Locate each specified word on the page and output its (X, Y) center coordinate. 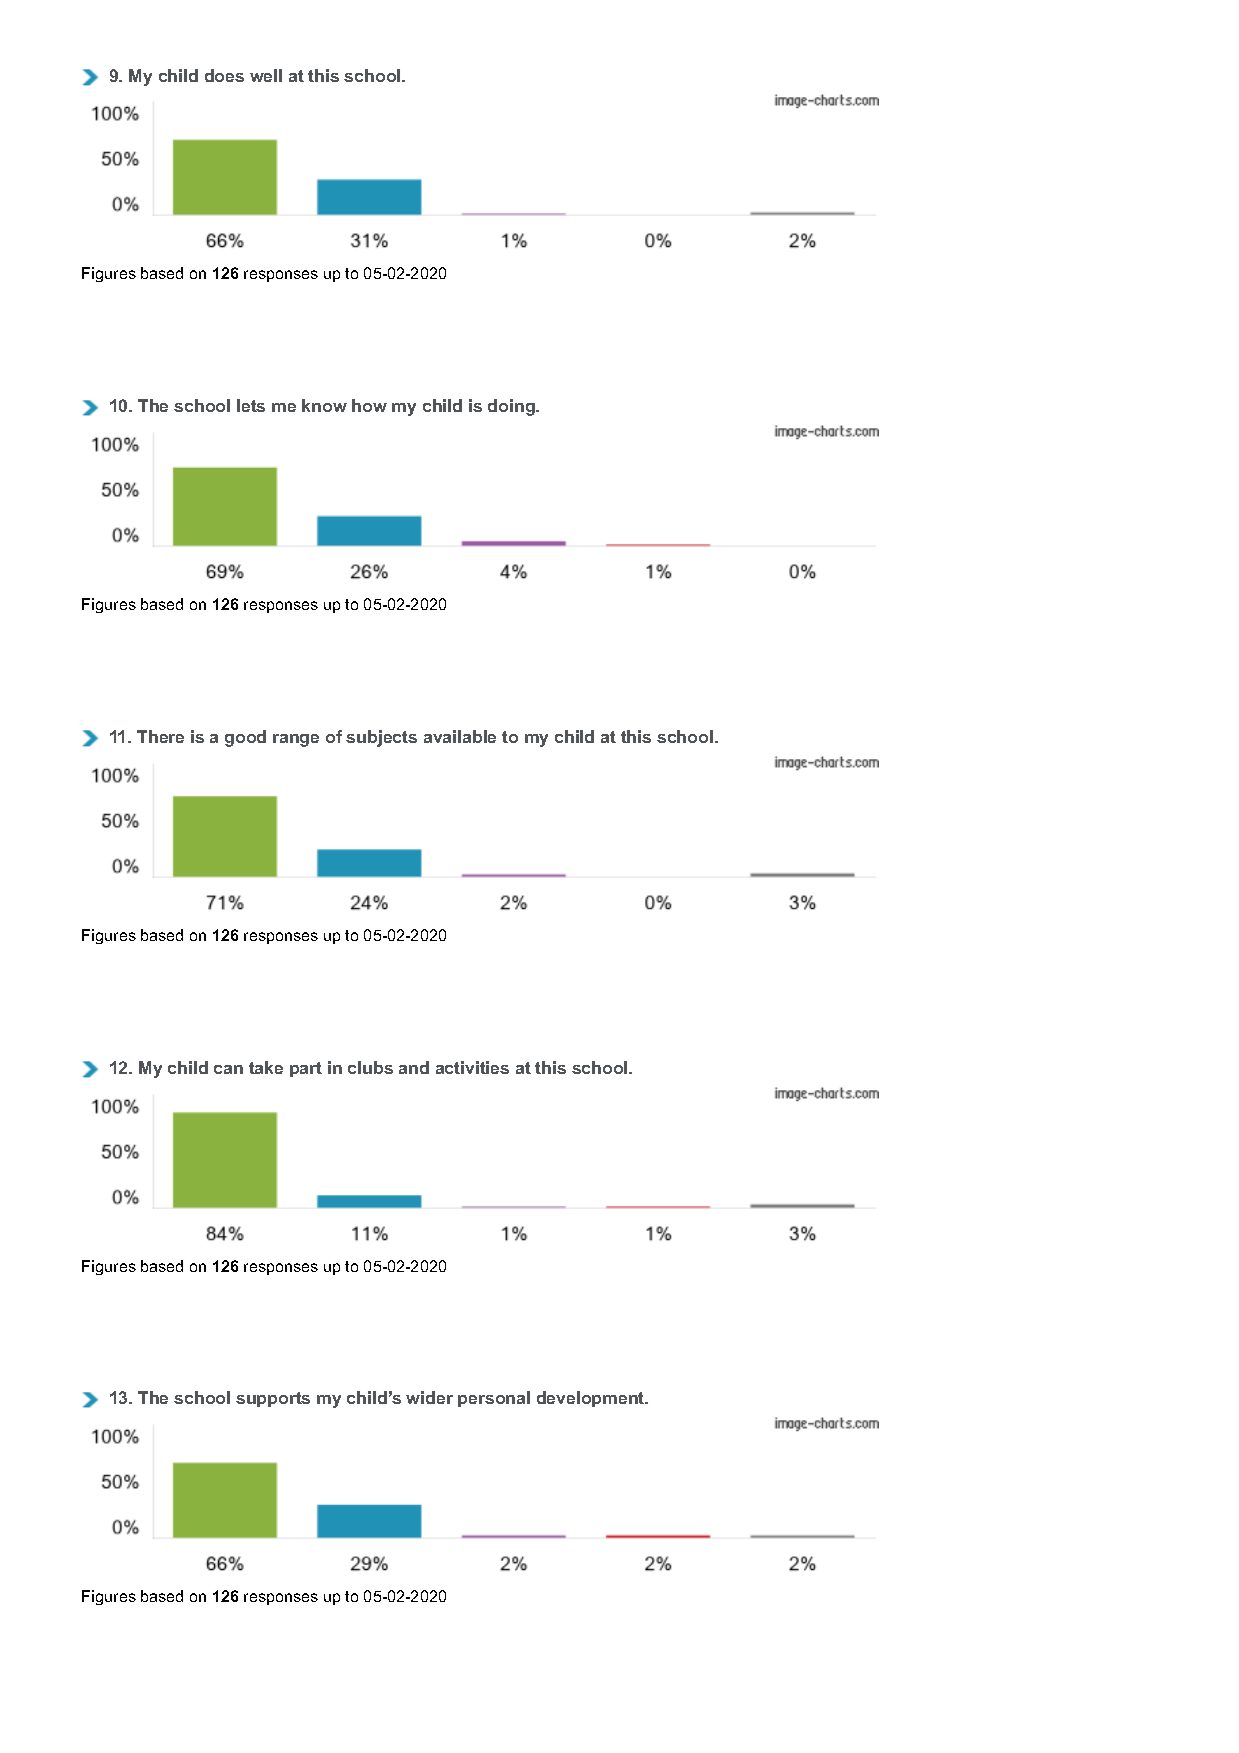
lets (251, 405)
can (228, 1069)
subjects (381, 738)
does (224, 75)
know (324, 405)
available (460, 736)
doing (512, 407)
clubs (370, 1067)
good (245, 738)
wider (429, 1397)
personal (494, 1399)
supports (273, 1399)
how (369, 405)
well (266, 75)
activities (472, 1067)
